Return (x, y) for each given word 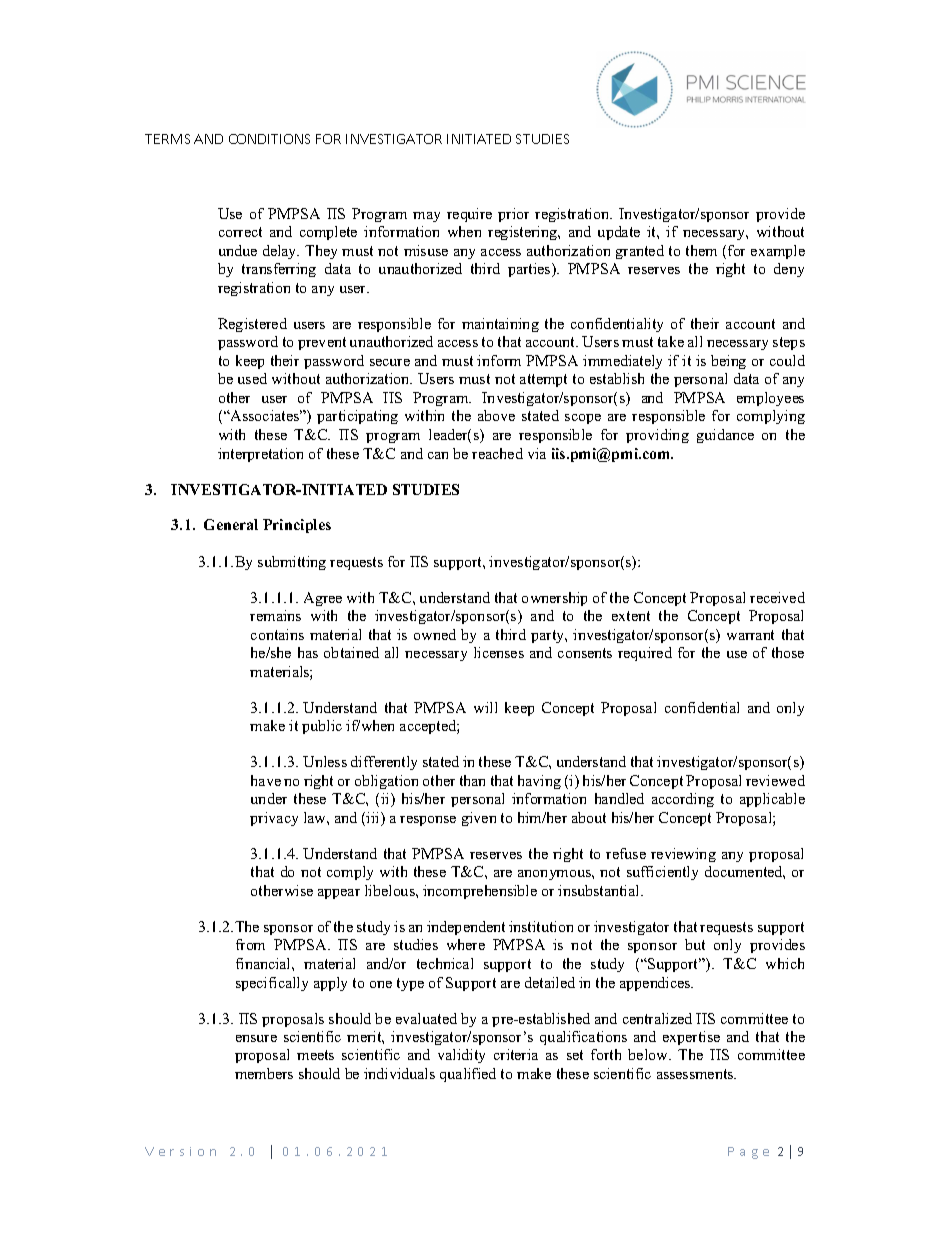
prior (513, 215)
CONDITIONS (269, 139)
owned (435, 634)
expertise (691, 1038)
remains (275, 615)
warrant (750, 635)
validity (461, 1056)
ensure (256, 1038)
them (701, 250)
